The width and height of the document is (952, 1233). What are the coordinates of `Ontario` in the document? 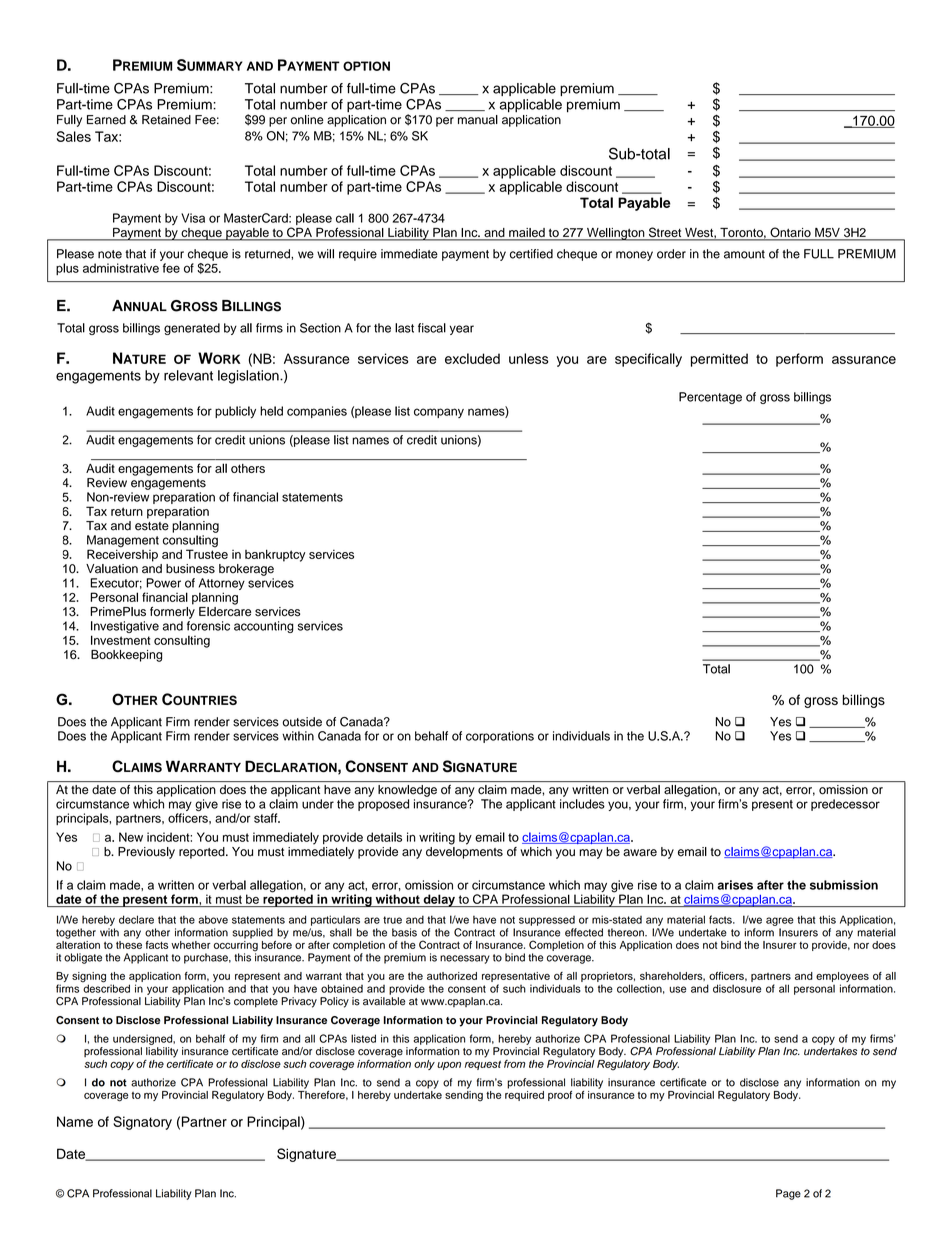 It's located at (790, 233).
